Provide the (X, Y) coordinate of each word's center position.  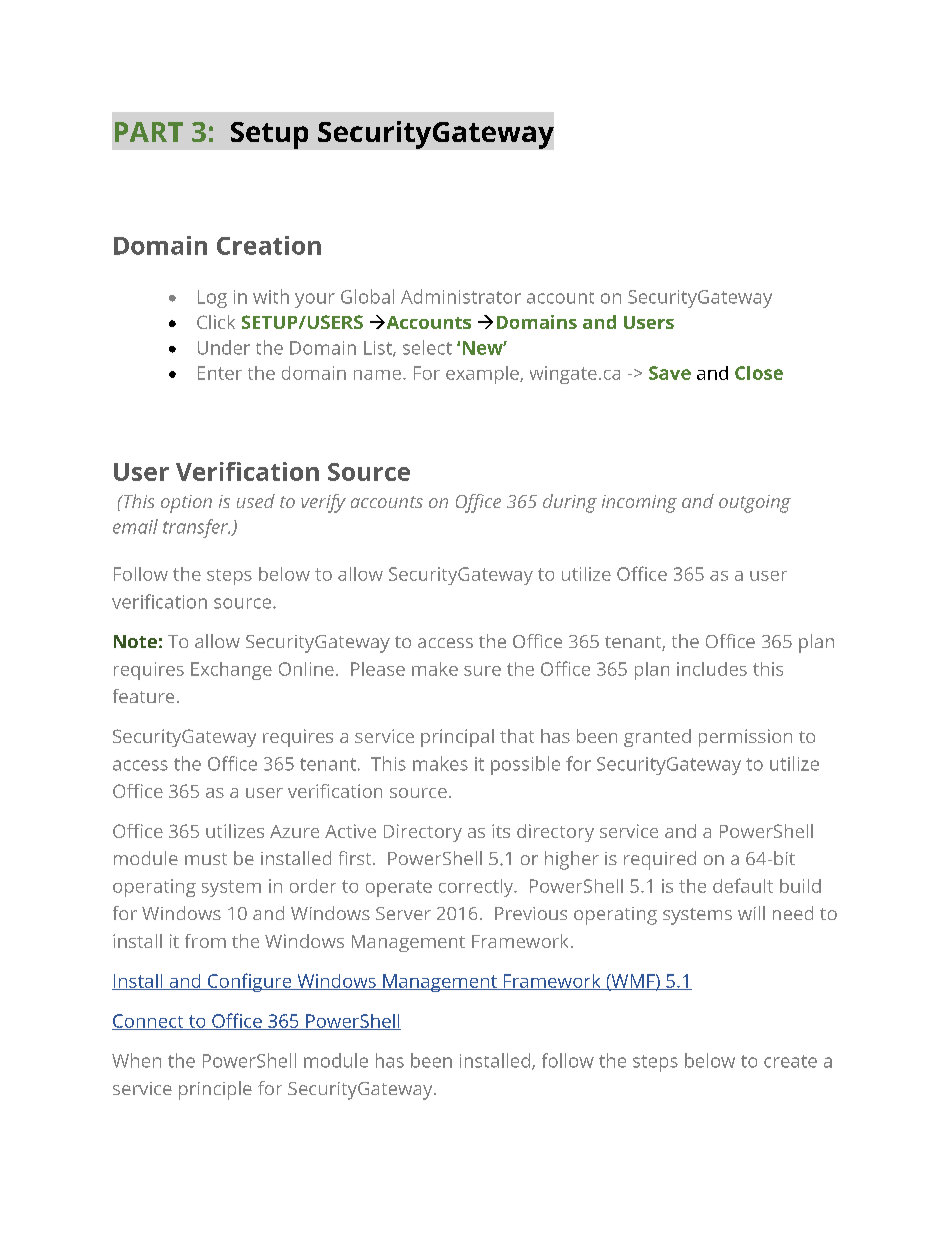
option (186, 504)
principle (215, 1090)
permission (745, 738)
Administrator (461, 296)
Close (759, 373)
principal (457, 738)
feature (143, 696)
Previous (531, 913)
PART (149, 132)
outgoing (755, 504)
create (790, 1061)
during (570, 503)
